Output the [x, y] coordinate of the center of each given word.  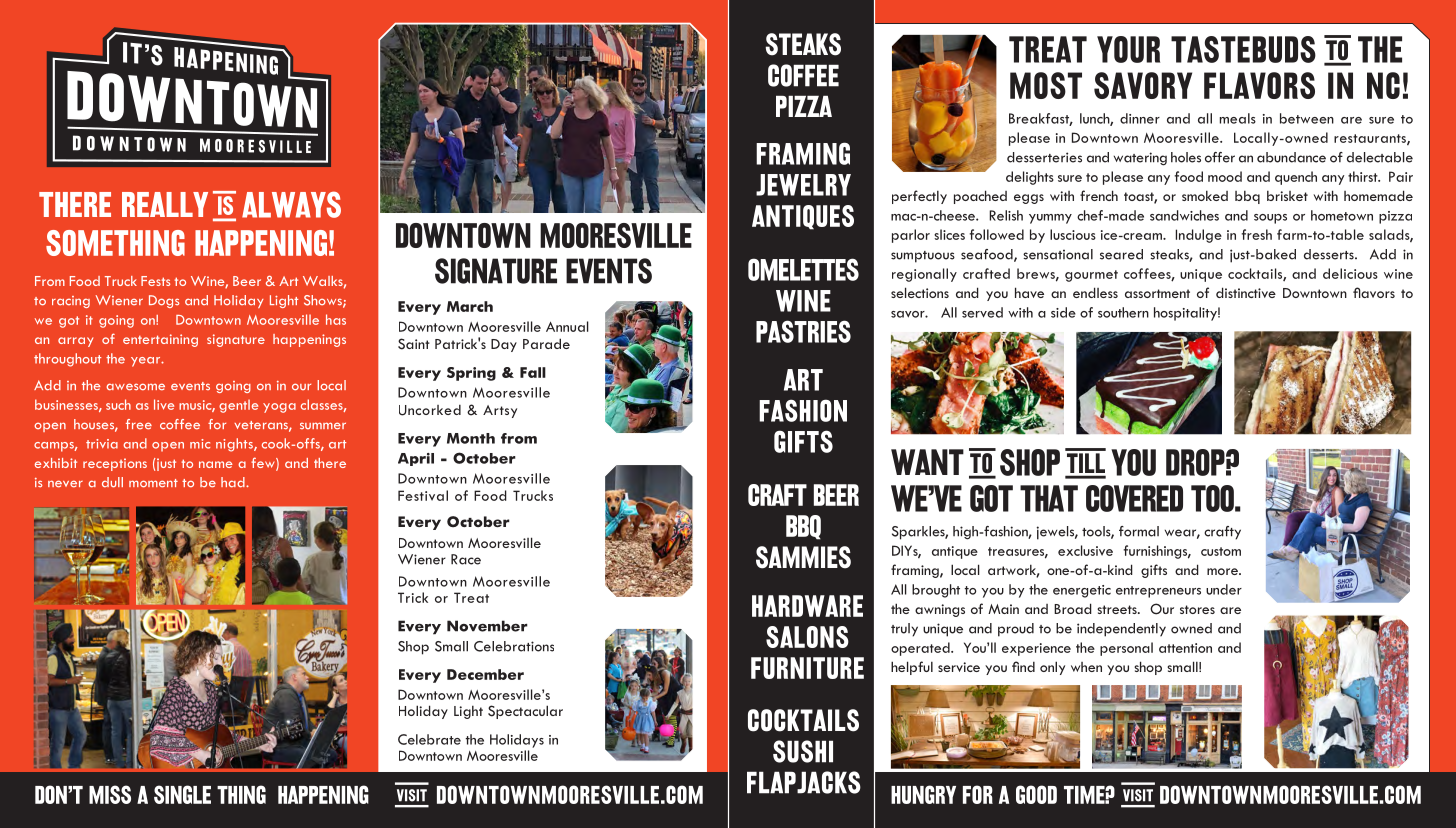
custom [1221, 551]
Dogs [164, 301]
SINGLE [182, 794]
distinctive [1246, 292]
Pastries [803, 331]
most [1046, 85]
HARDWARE [807, 606]
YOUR [1128, 49]
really [165, 204]
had [234, 482]
